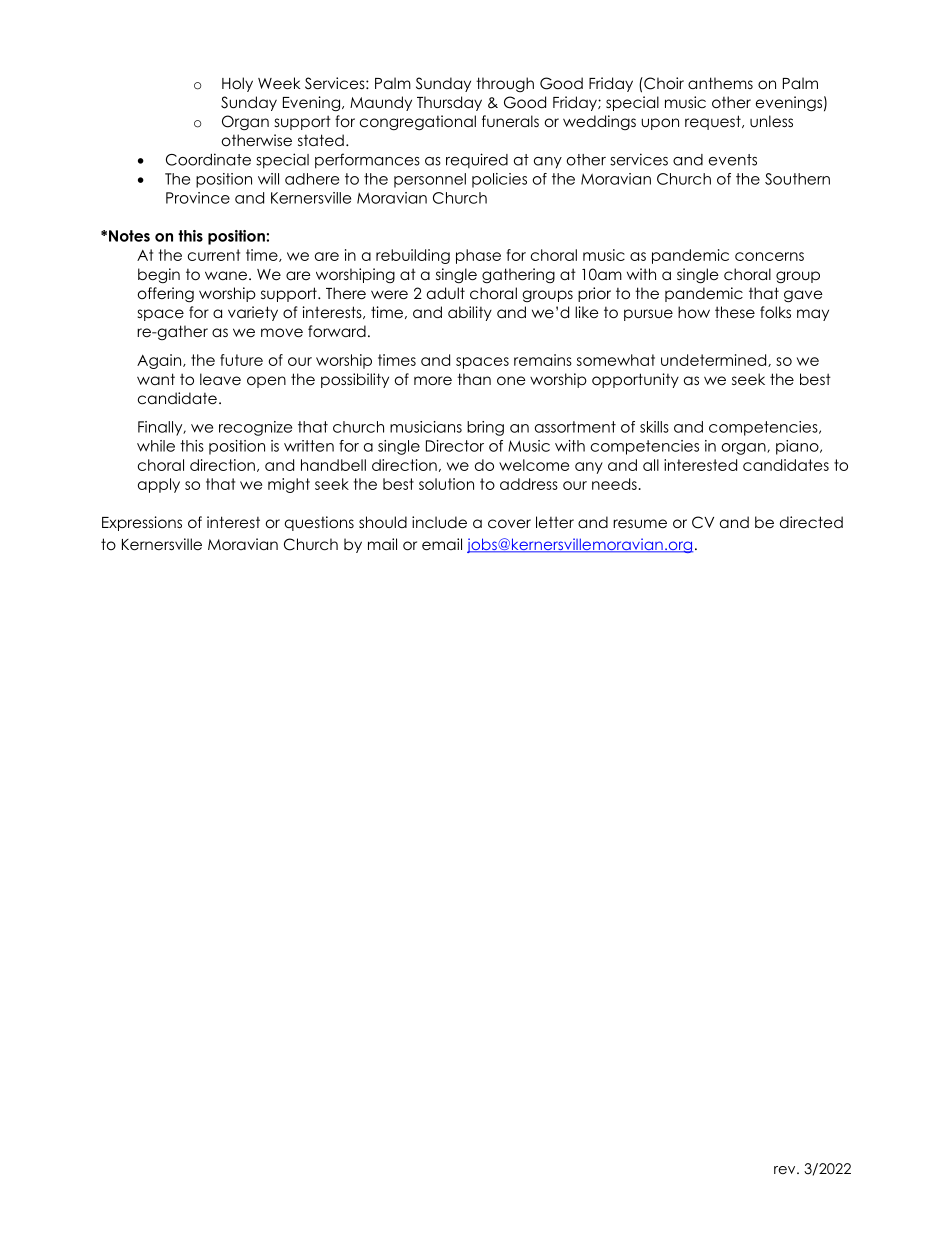 The image size is (952, 1233). I want to click on variety, so click(253, 313).
